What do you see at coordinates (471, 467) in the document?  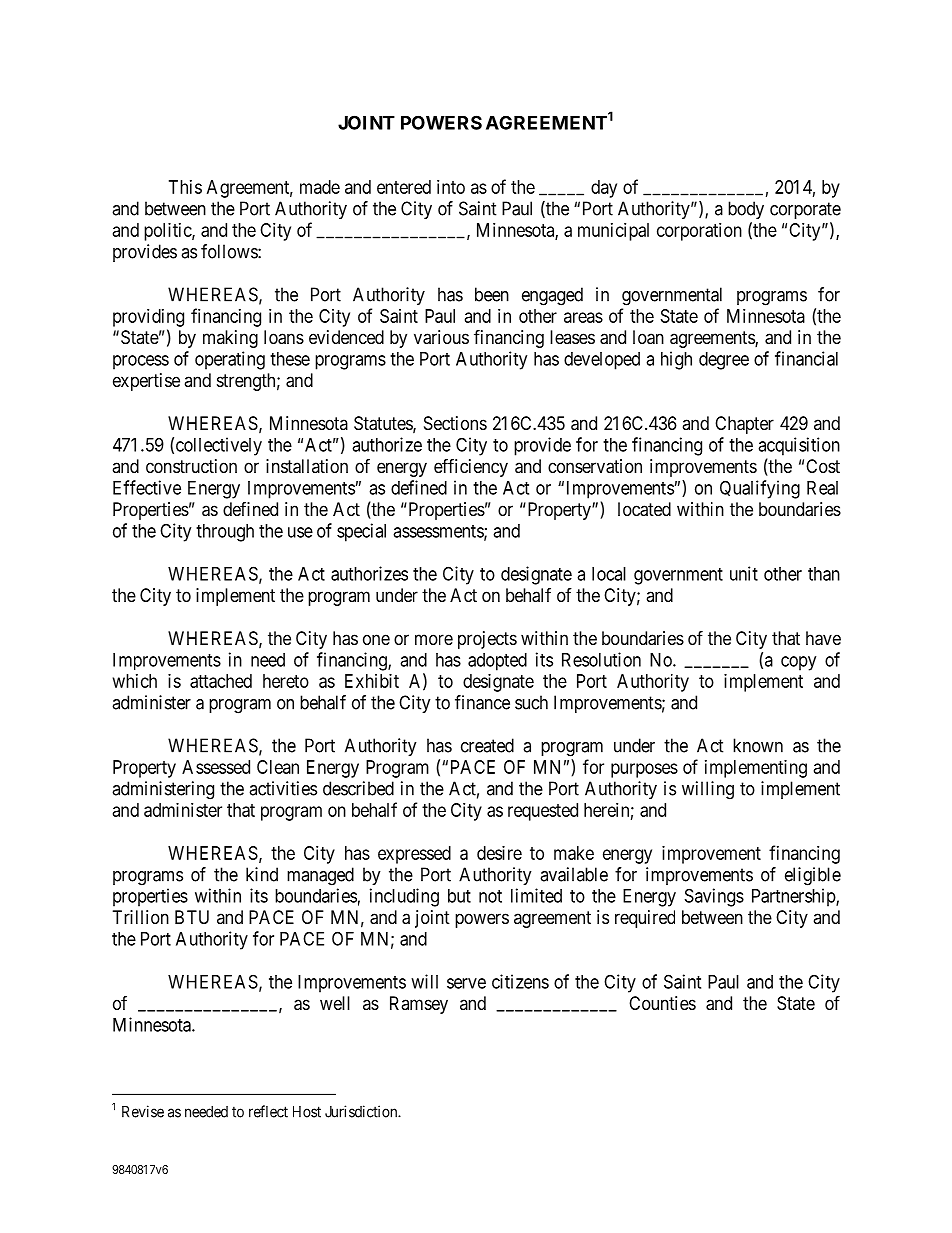 I see `efficiency` at bounding box center [471, 467].
